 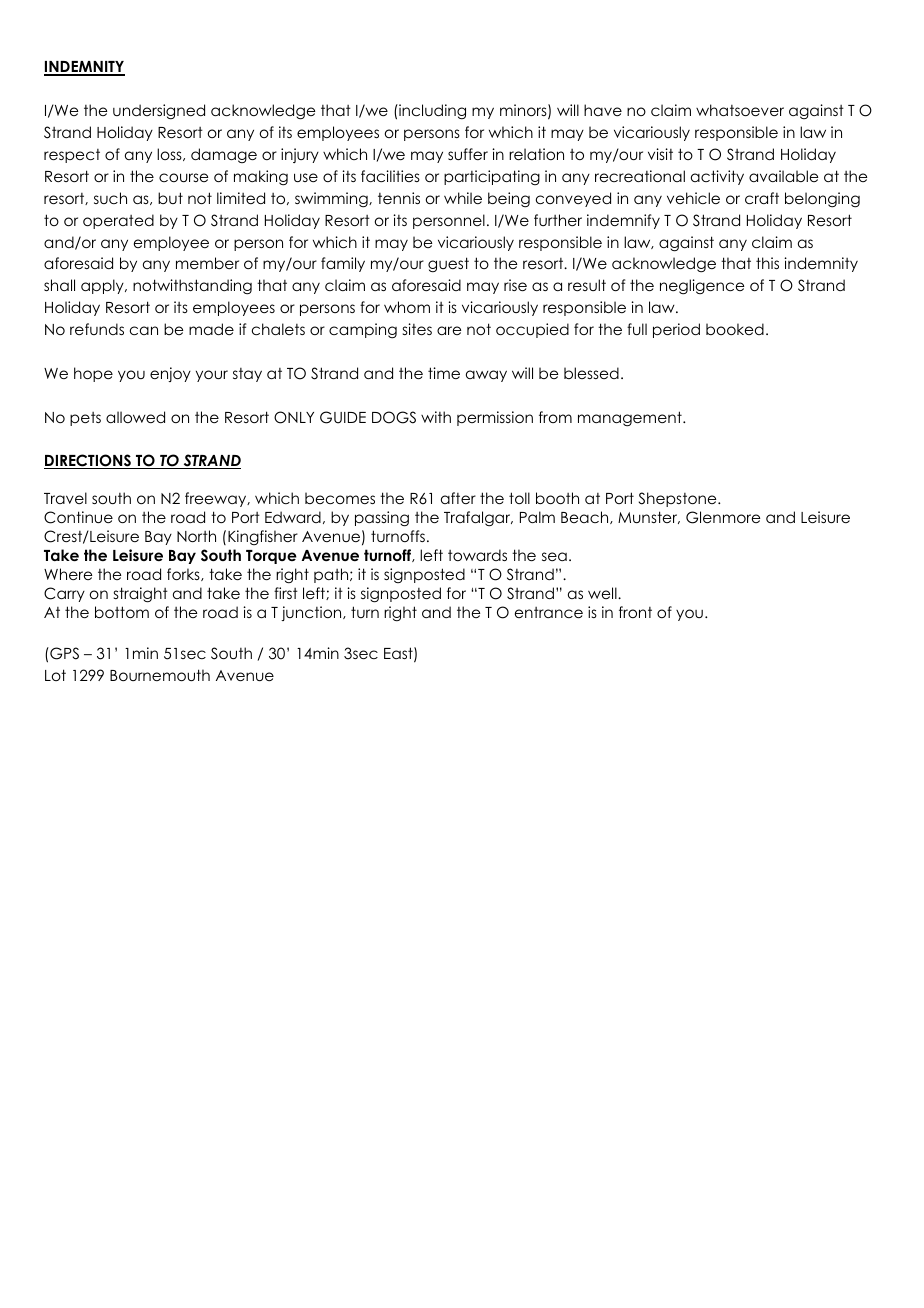 What do you see at coordinates (444, 373) in the screenshot?
I see `time` at bounding box center [444, 373].
